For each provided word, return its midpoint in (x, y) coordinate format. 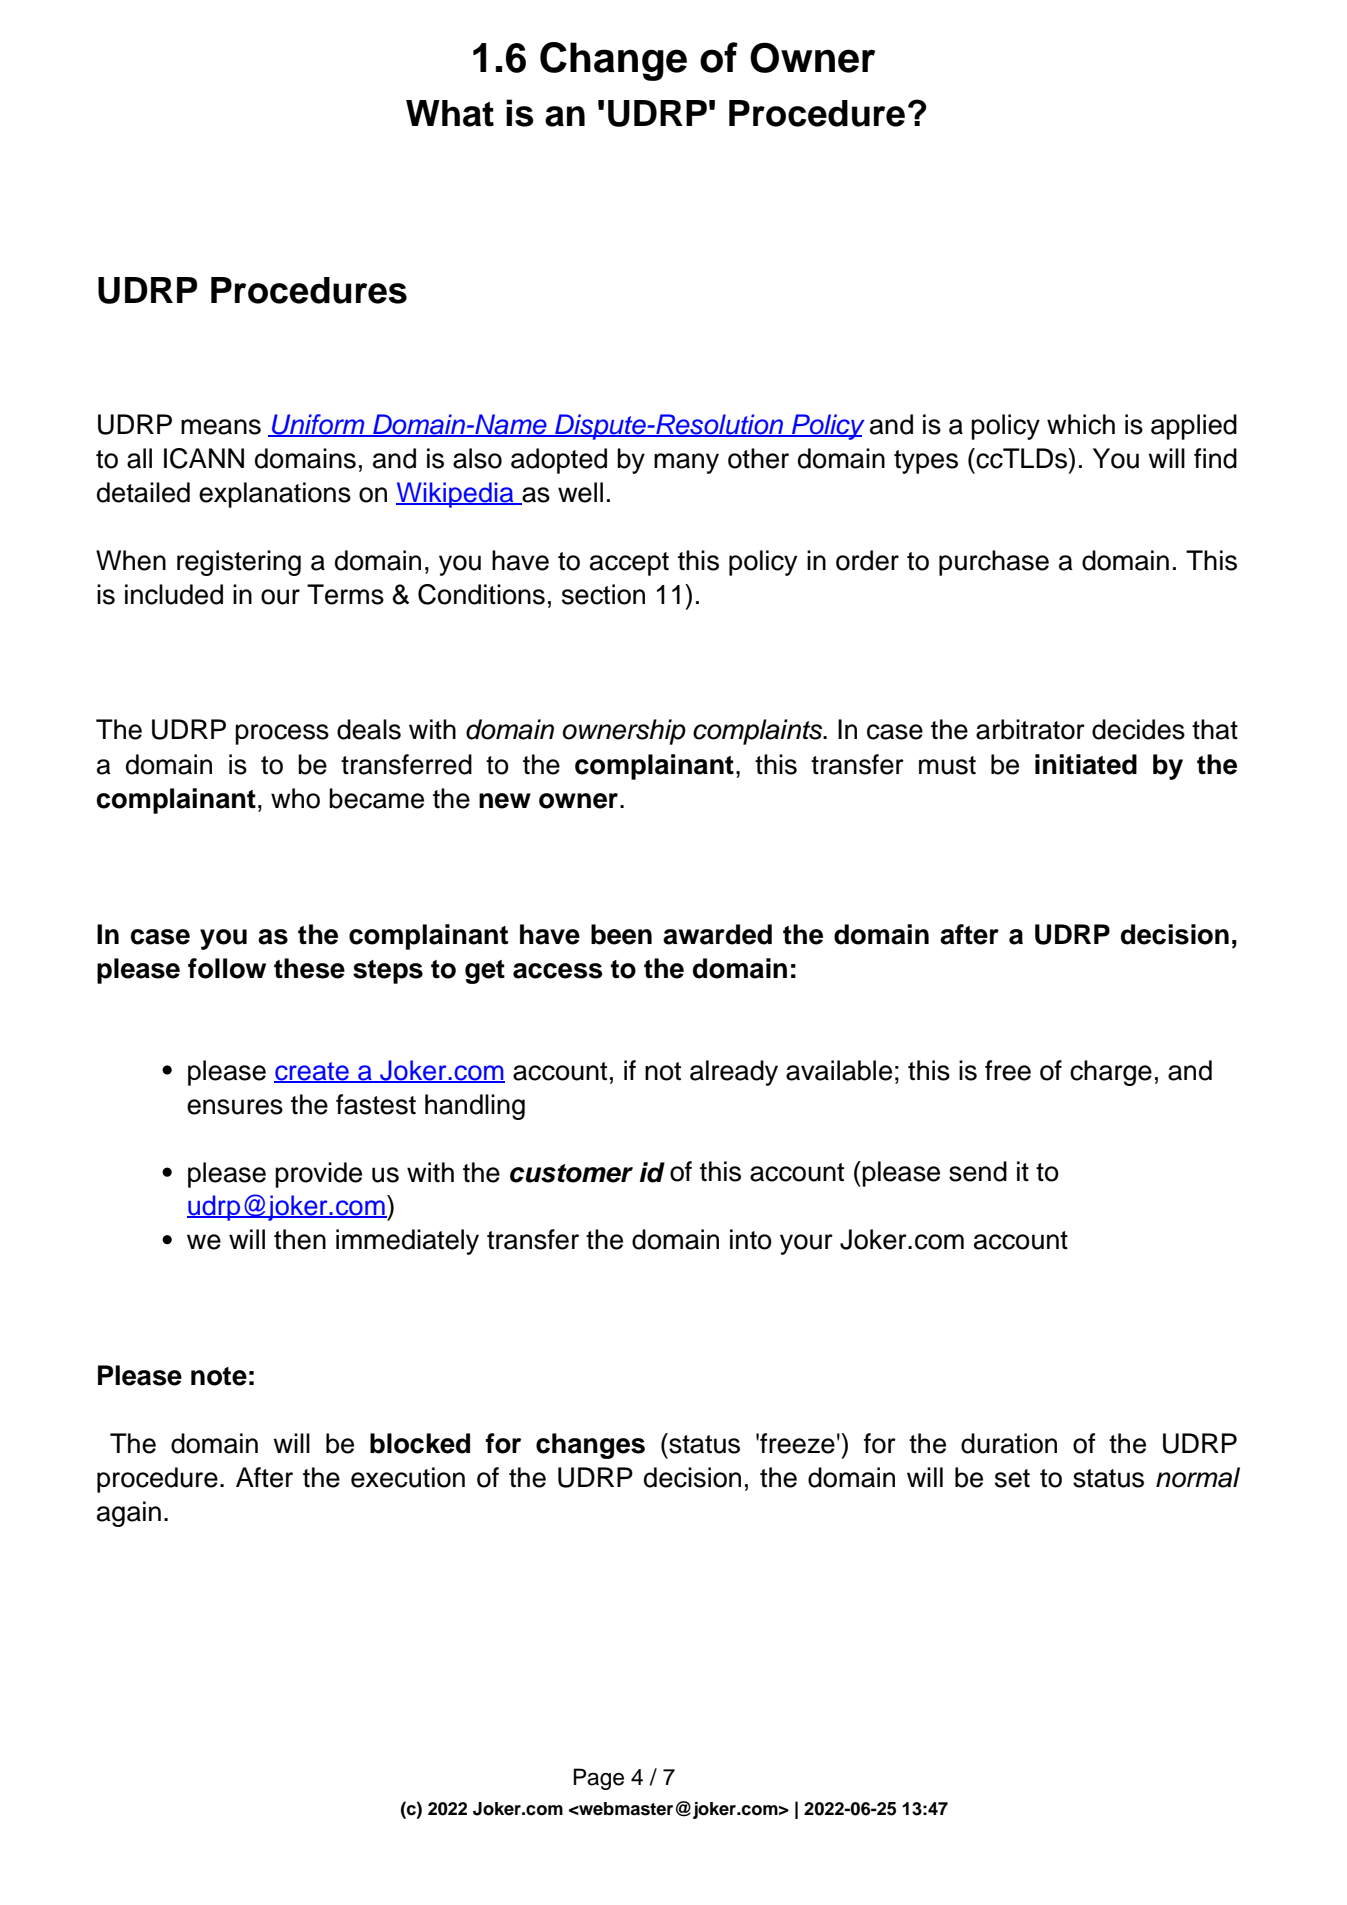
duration (1009, 1443)
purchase (994, 563)
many (686, 463)
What (450, 113)
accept (629, 564)
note (219, 1376)
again (129, 1514)
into (751, 1239)
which (1081, 424)
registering (239, 563)
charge (1111, 1073)
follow (227, 968)
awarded (717, 934)
